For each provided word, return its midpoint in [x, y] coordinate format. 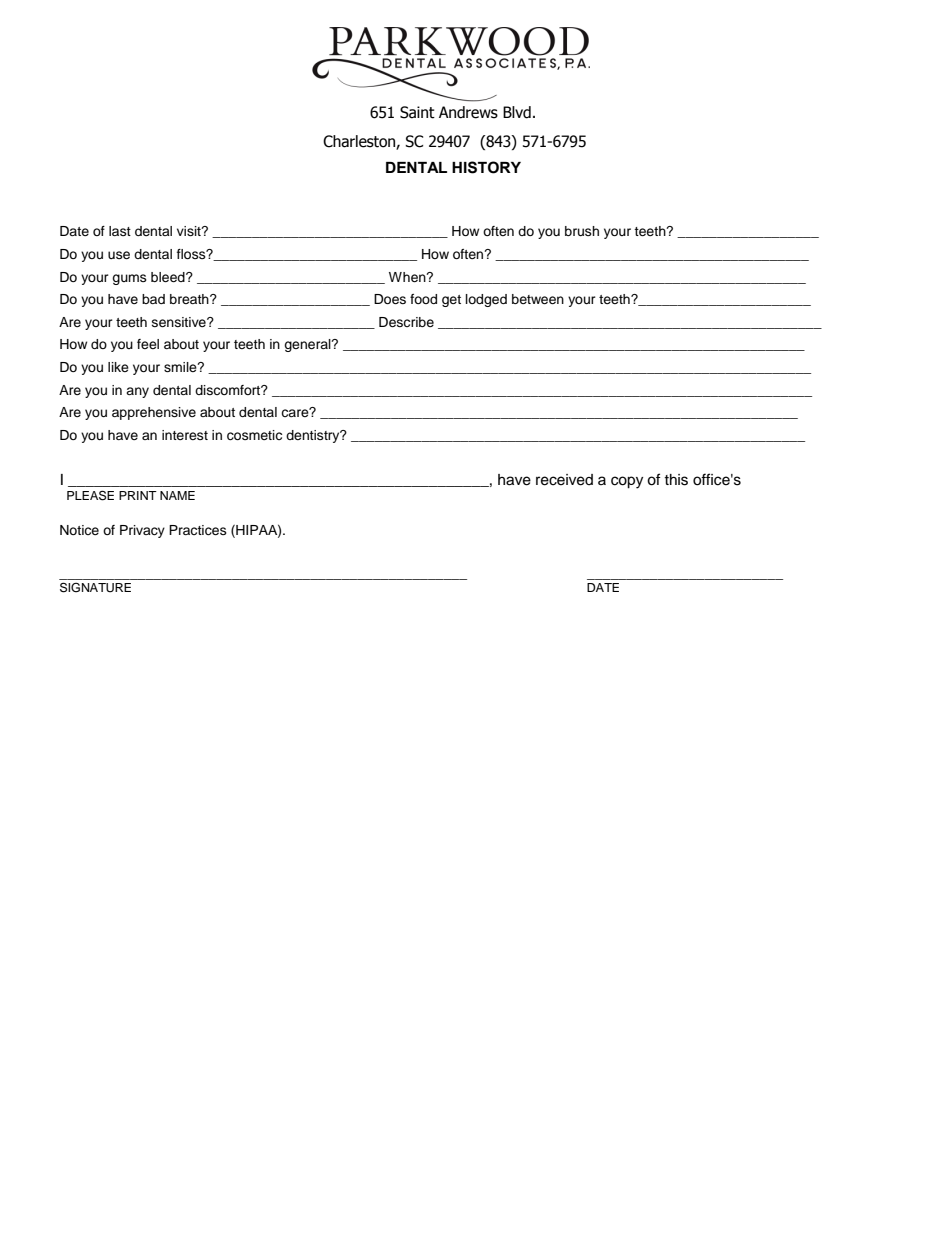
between [538, 299]
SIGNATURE [95, 587]
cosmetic [254, 435]
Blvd [517, 112]
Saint [417, 112]
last [120, 231]
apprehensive [154, 413]
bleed [169, 277]
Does [390, 299]
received [564, 480]
